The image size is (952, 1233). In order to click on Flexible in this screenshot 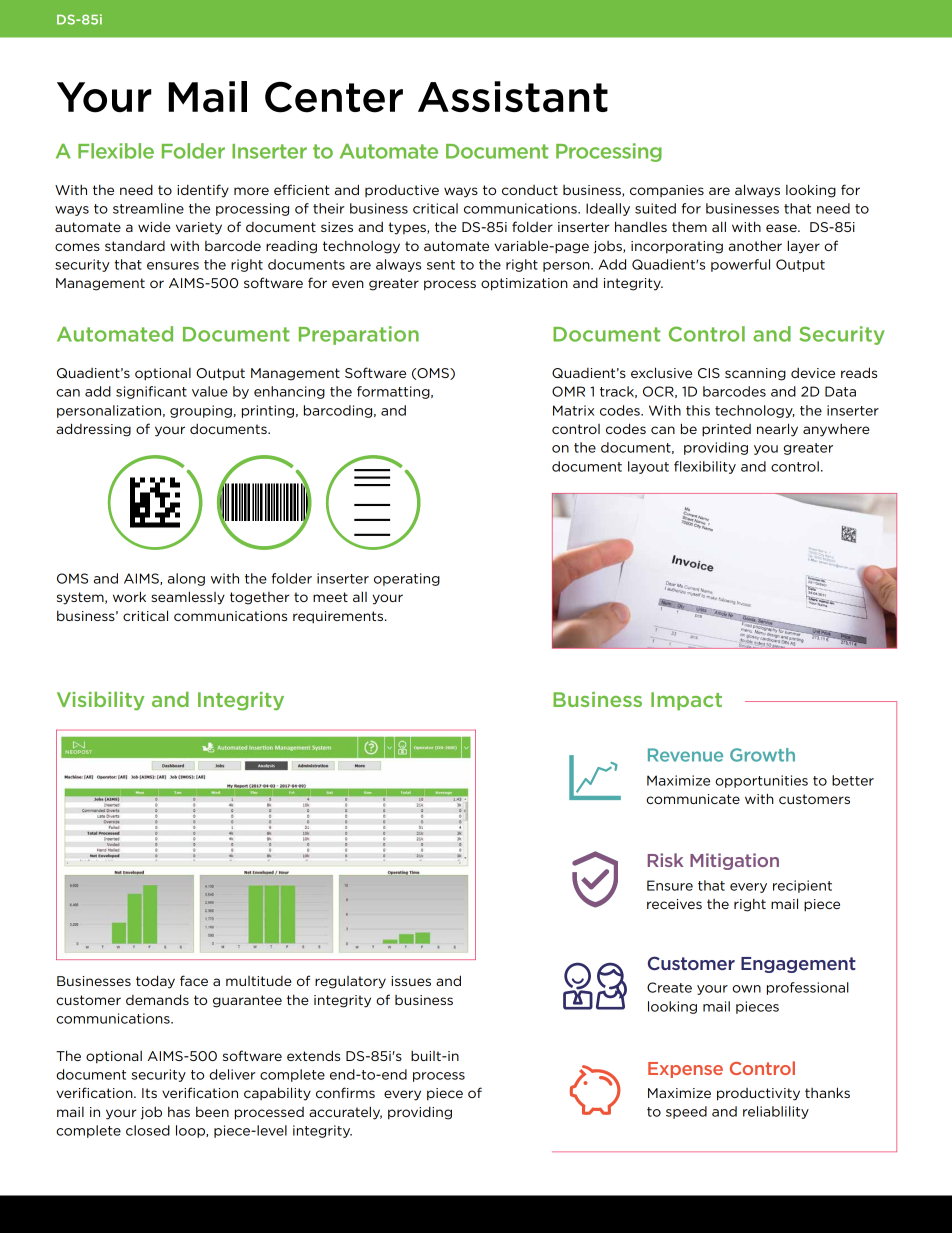, I will do `click(116, 151)`.
